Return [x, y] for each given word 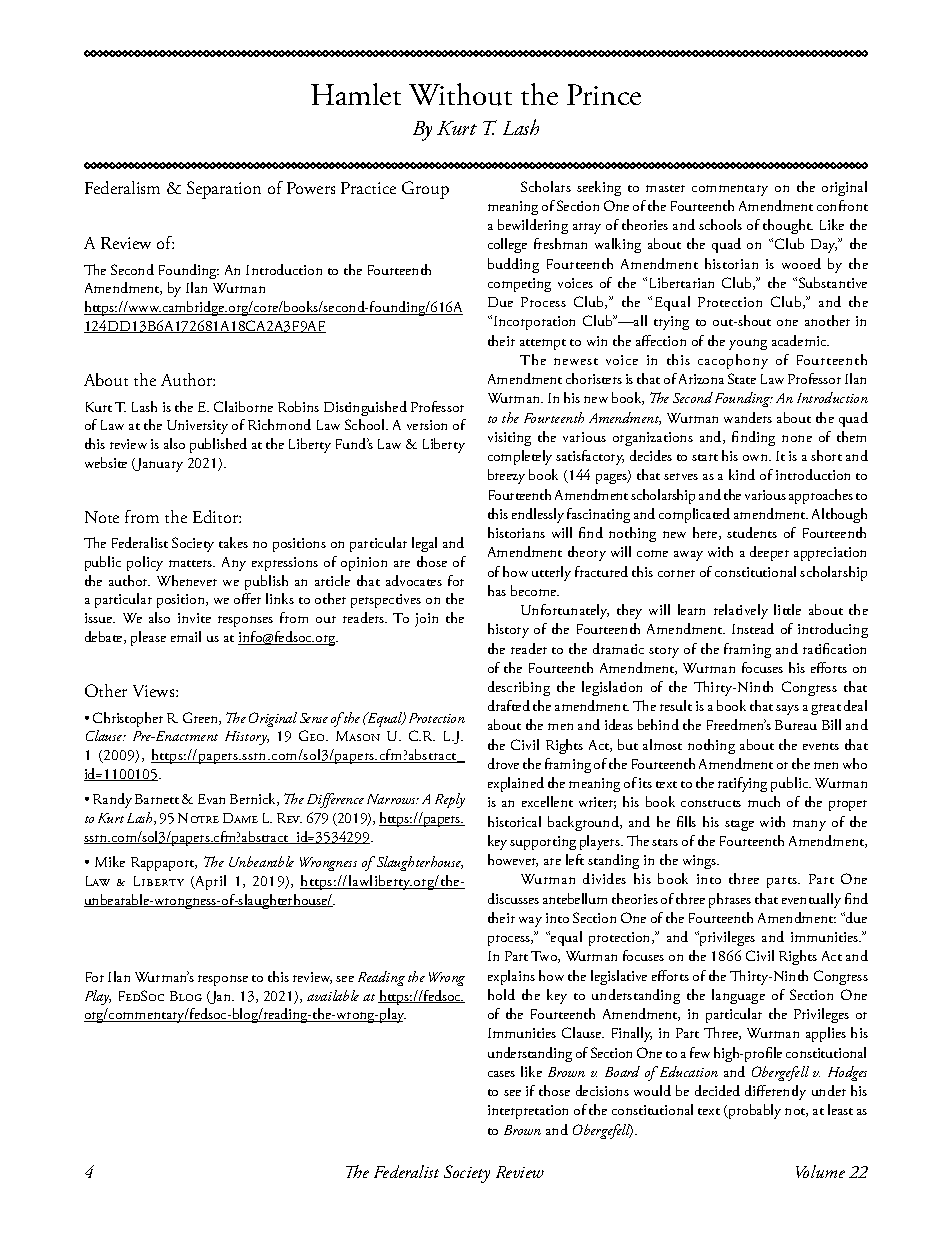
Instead [753, 628]
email [186, 636]
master [665, 188]
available [333, 995]
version [427, 425]
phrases [730, 900]
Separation [224, 190]
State [742, 378]
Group [425, 190]
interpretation [528, 1112]
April [209, 882]
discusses [513, 898]
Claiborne [243, 406]
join [426, 620]
